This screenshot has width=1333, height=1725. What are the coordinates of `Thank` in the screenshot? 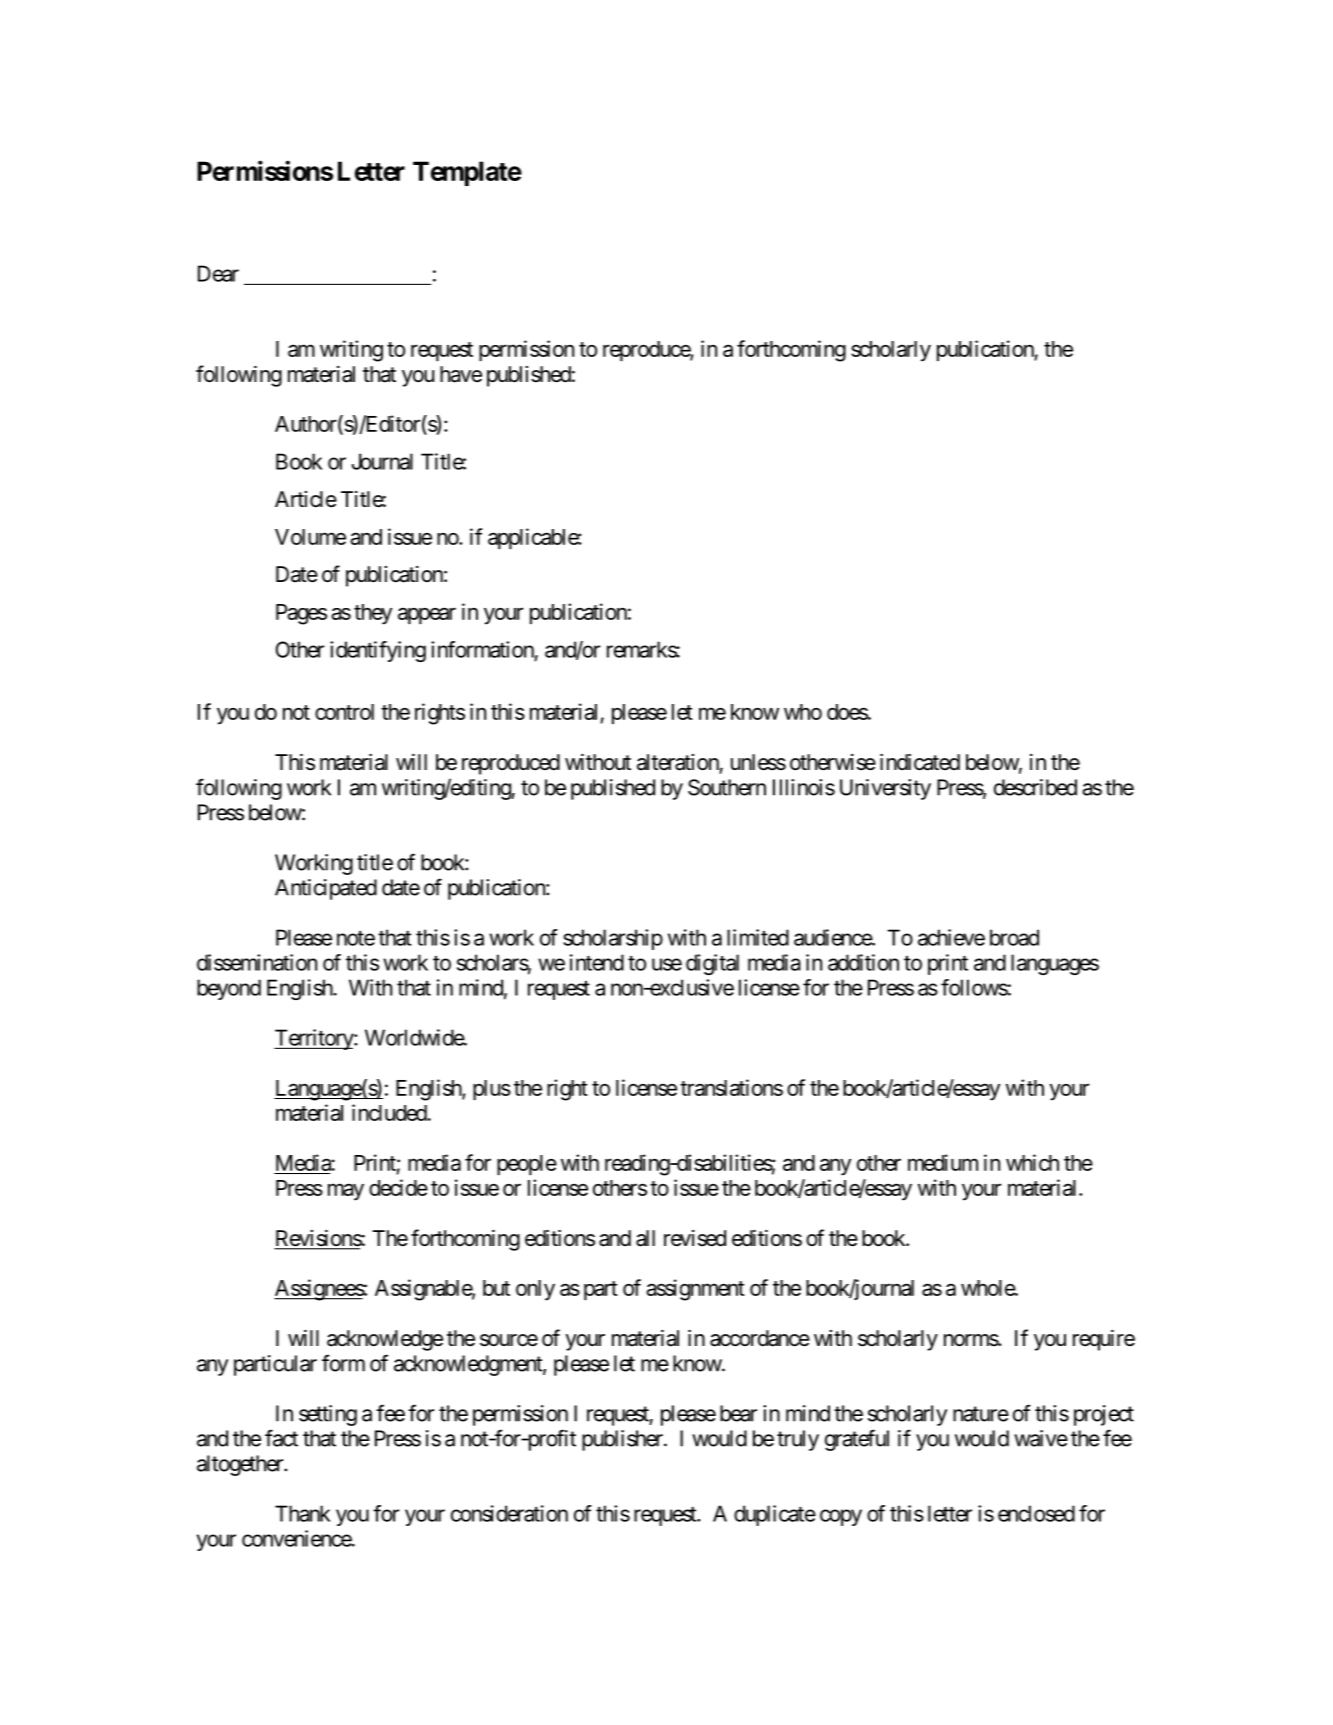 It's located at (303, 1513).
